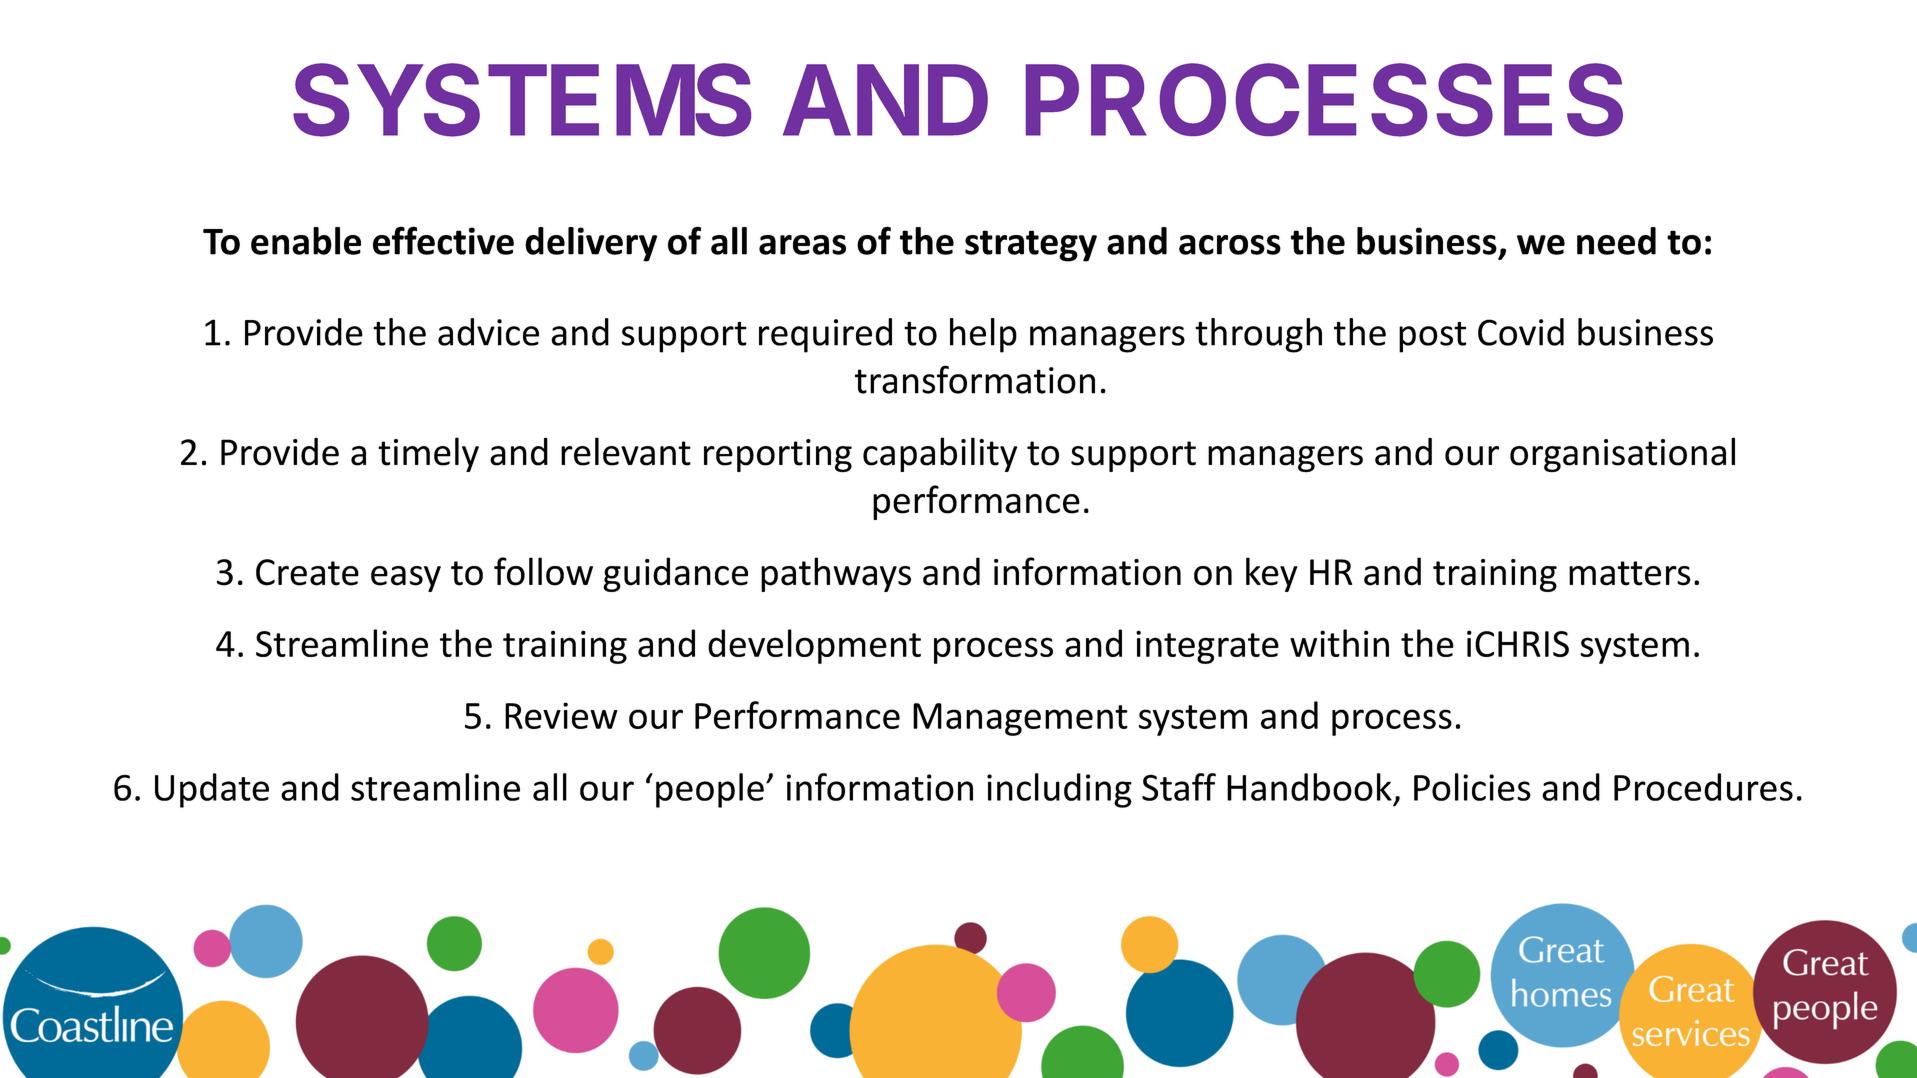  What do you see at coordinates (428, 454) in the image?
I see `timely` at bounding box center [428, 454].
